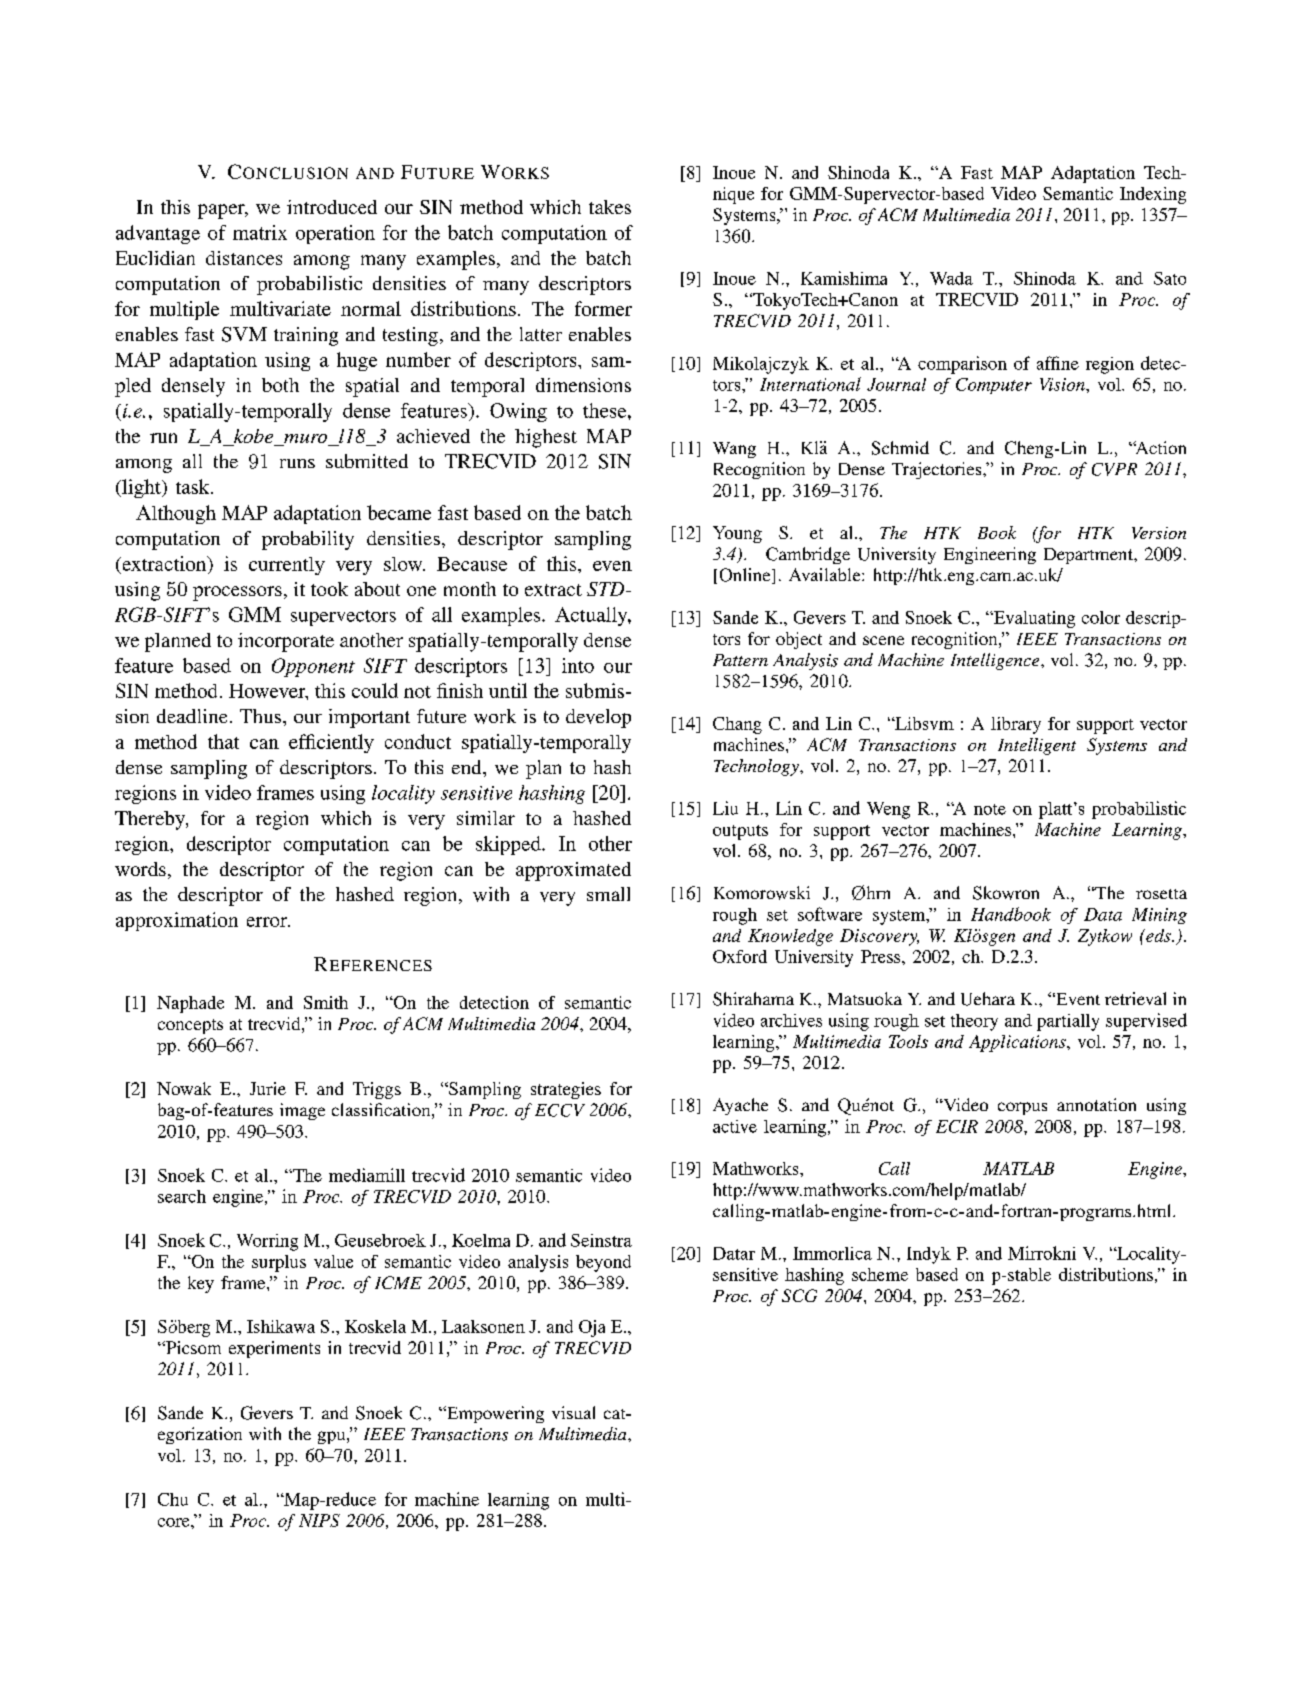 This image has width=1302, height=1685. What do you see at coordinates (286, 642) in the image?
I see `incorporate` at bounding box center [286, 642].
